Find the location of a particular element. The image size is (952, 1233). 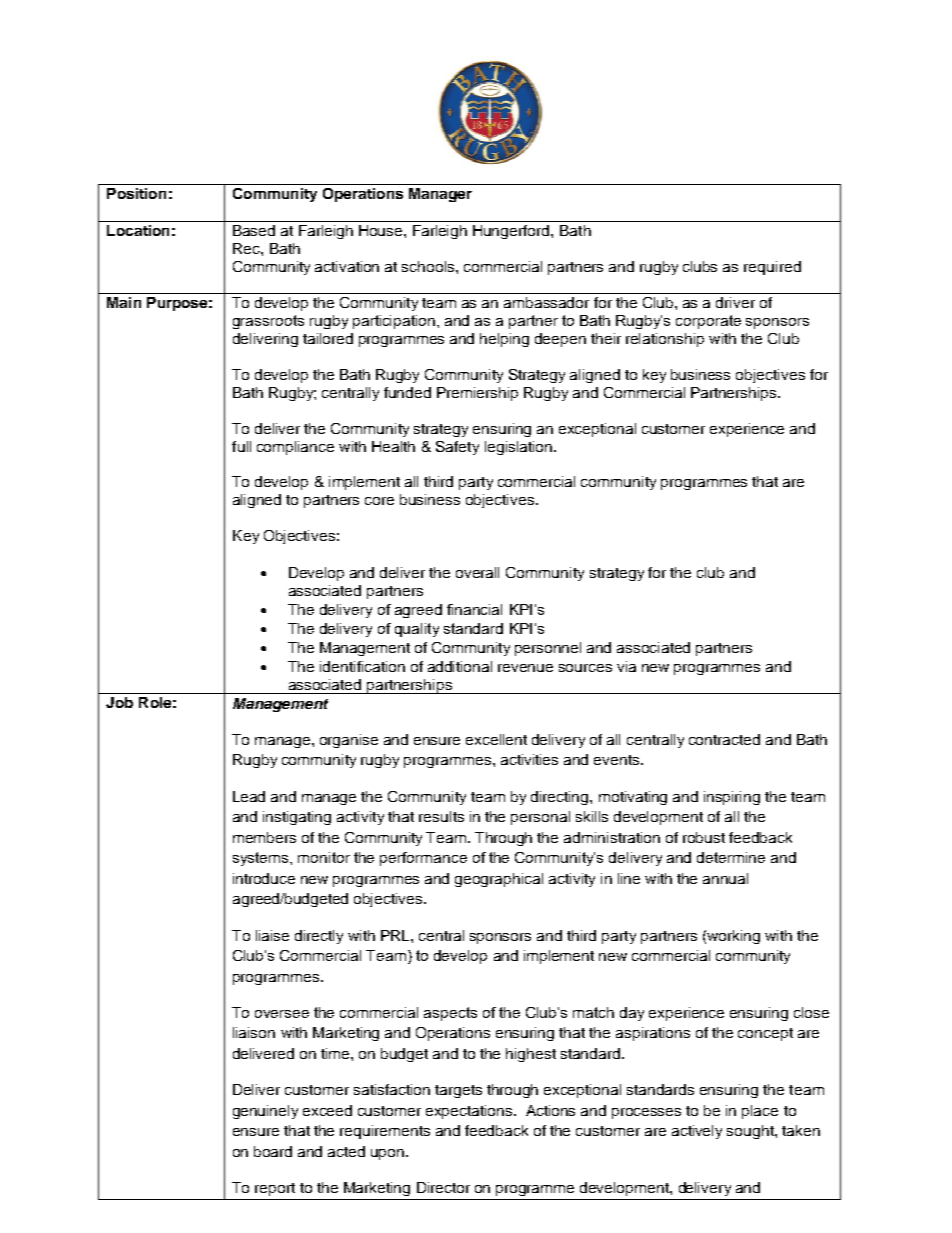

required is located at coordinates (772, 268).
